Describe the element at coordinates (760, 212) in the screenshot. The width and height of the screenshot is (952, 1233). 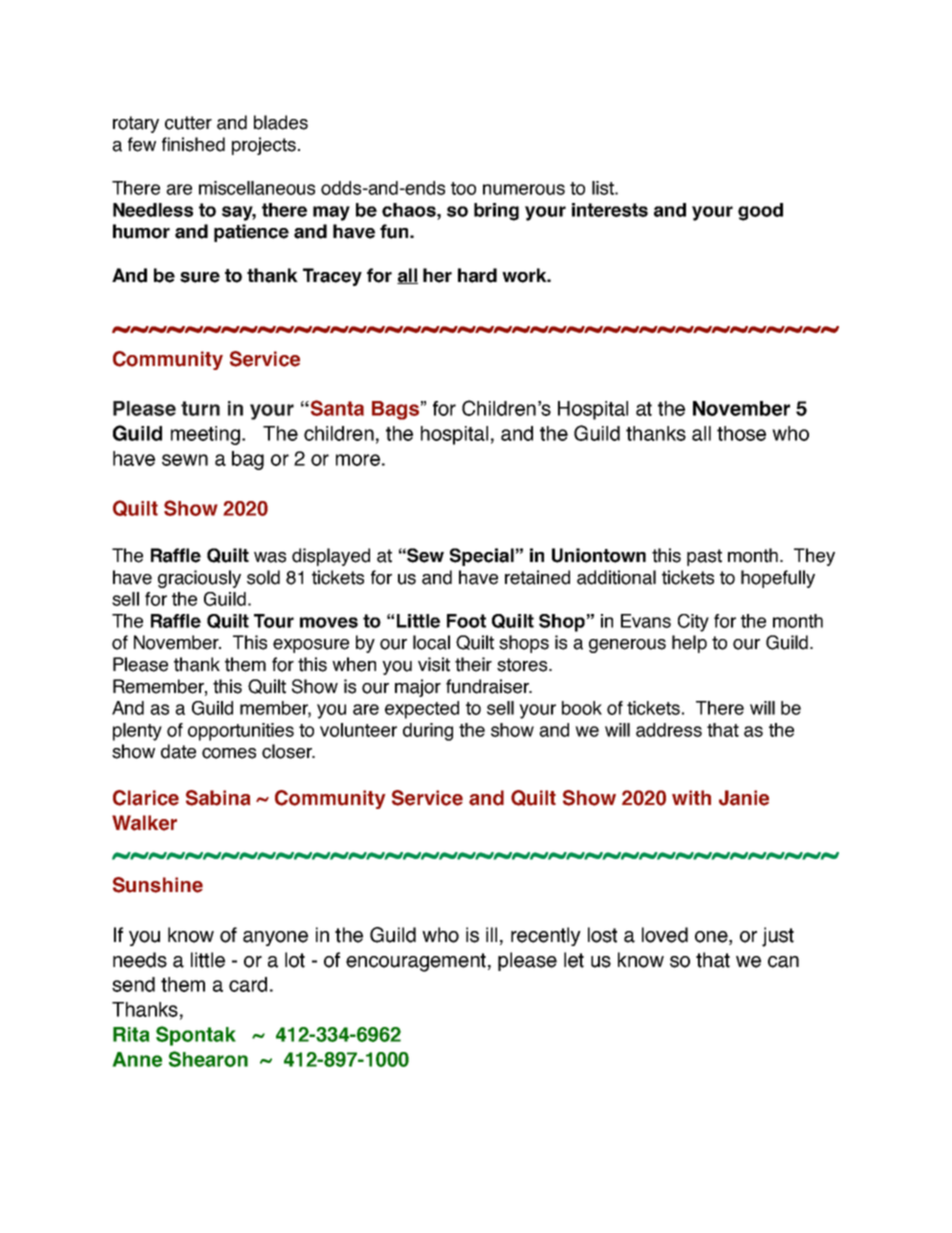
I see `good` at that location.
